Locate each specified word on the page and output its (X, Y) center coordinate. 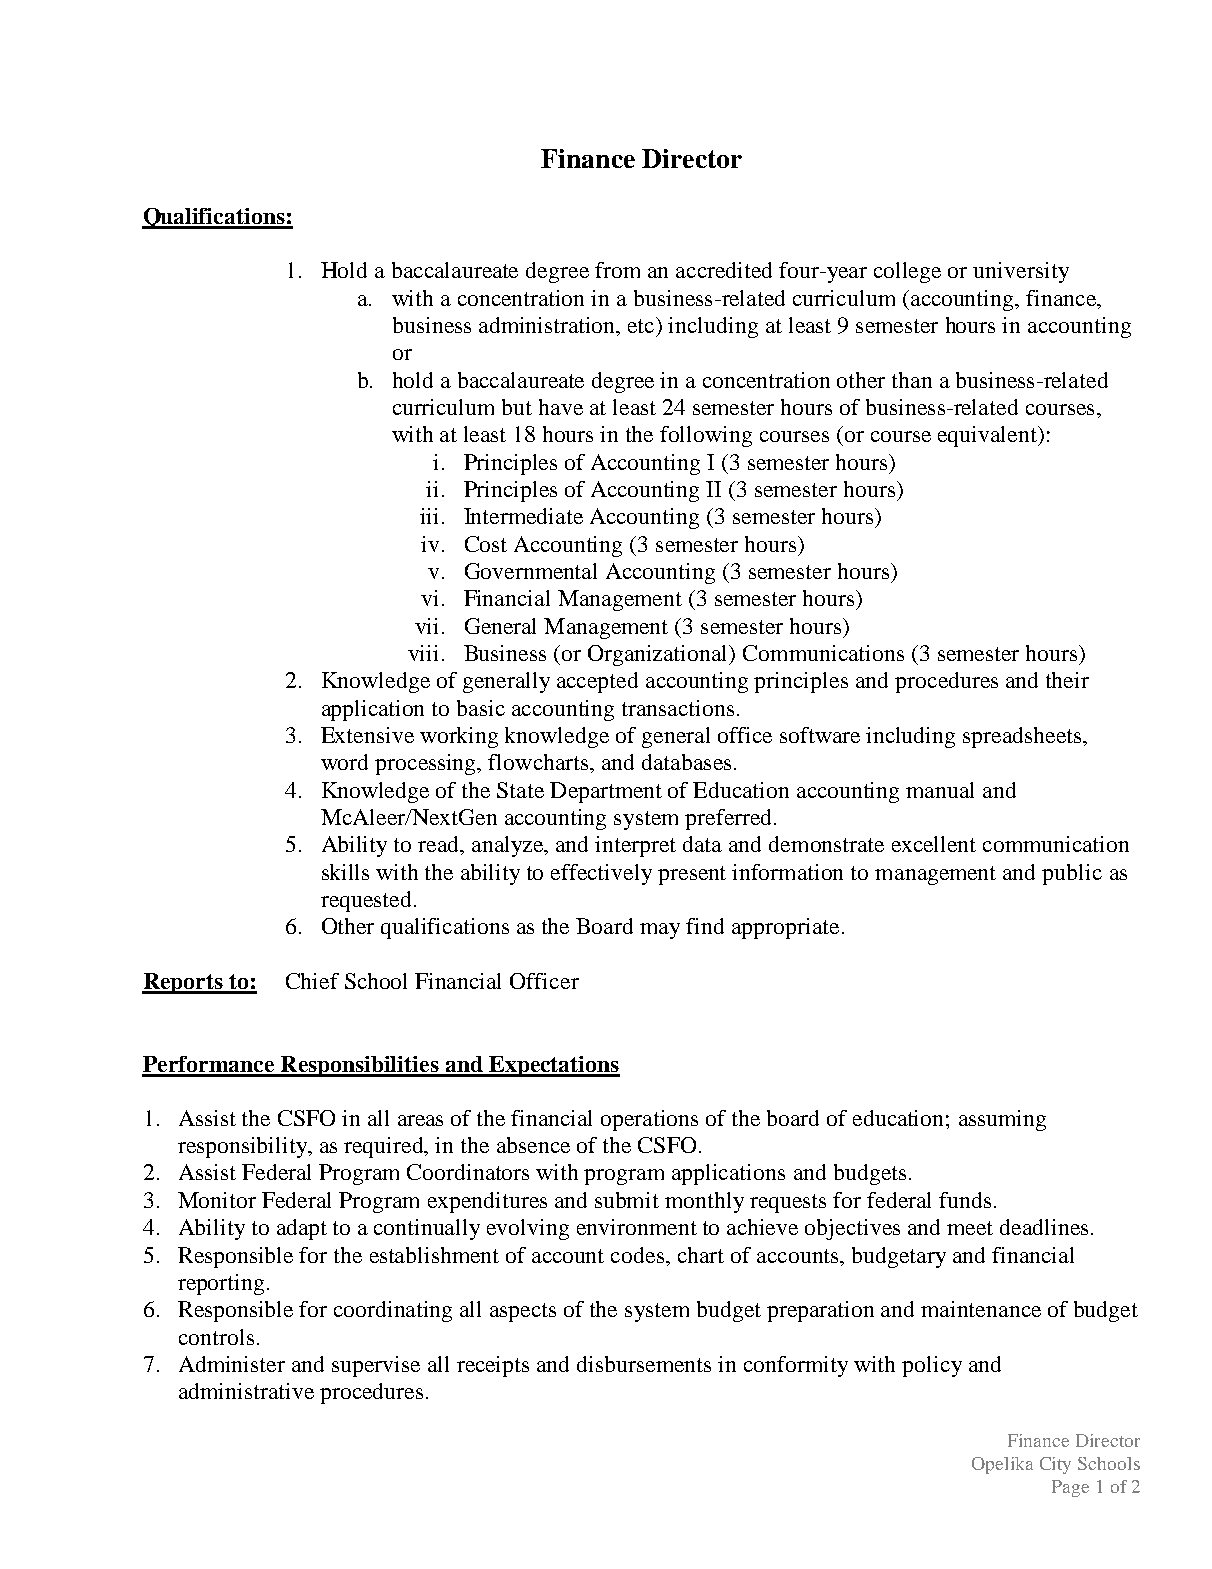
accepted (597, 682)
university (1021, 272)
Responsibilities (359, 1066)
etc (642, 325)
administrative (246, 1391)
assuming (1002, 1120)
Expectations (553, 1066)
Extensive (367, 735)
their (1067, 680)
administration (548, 326)
